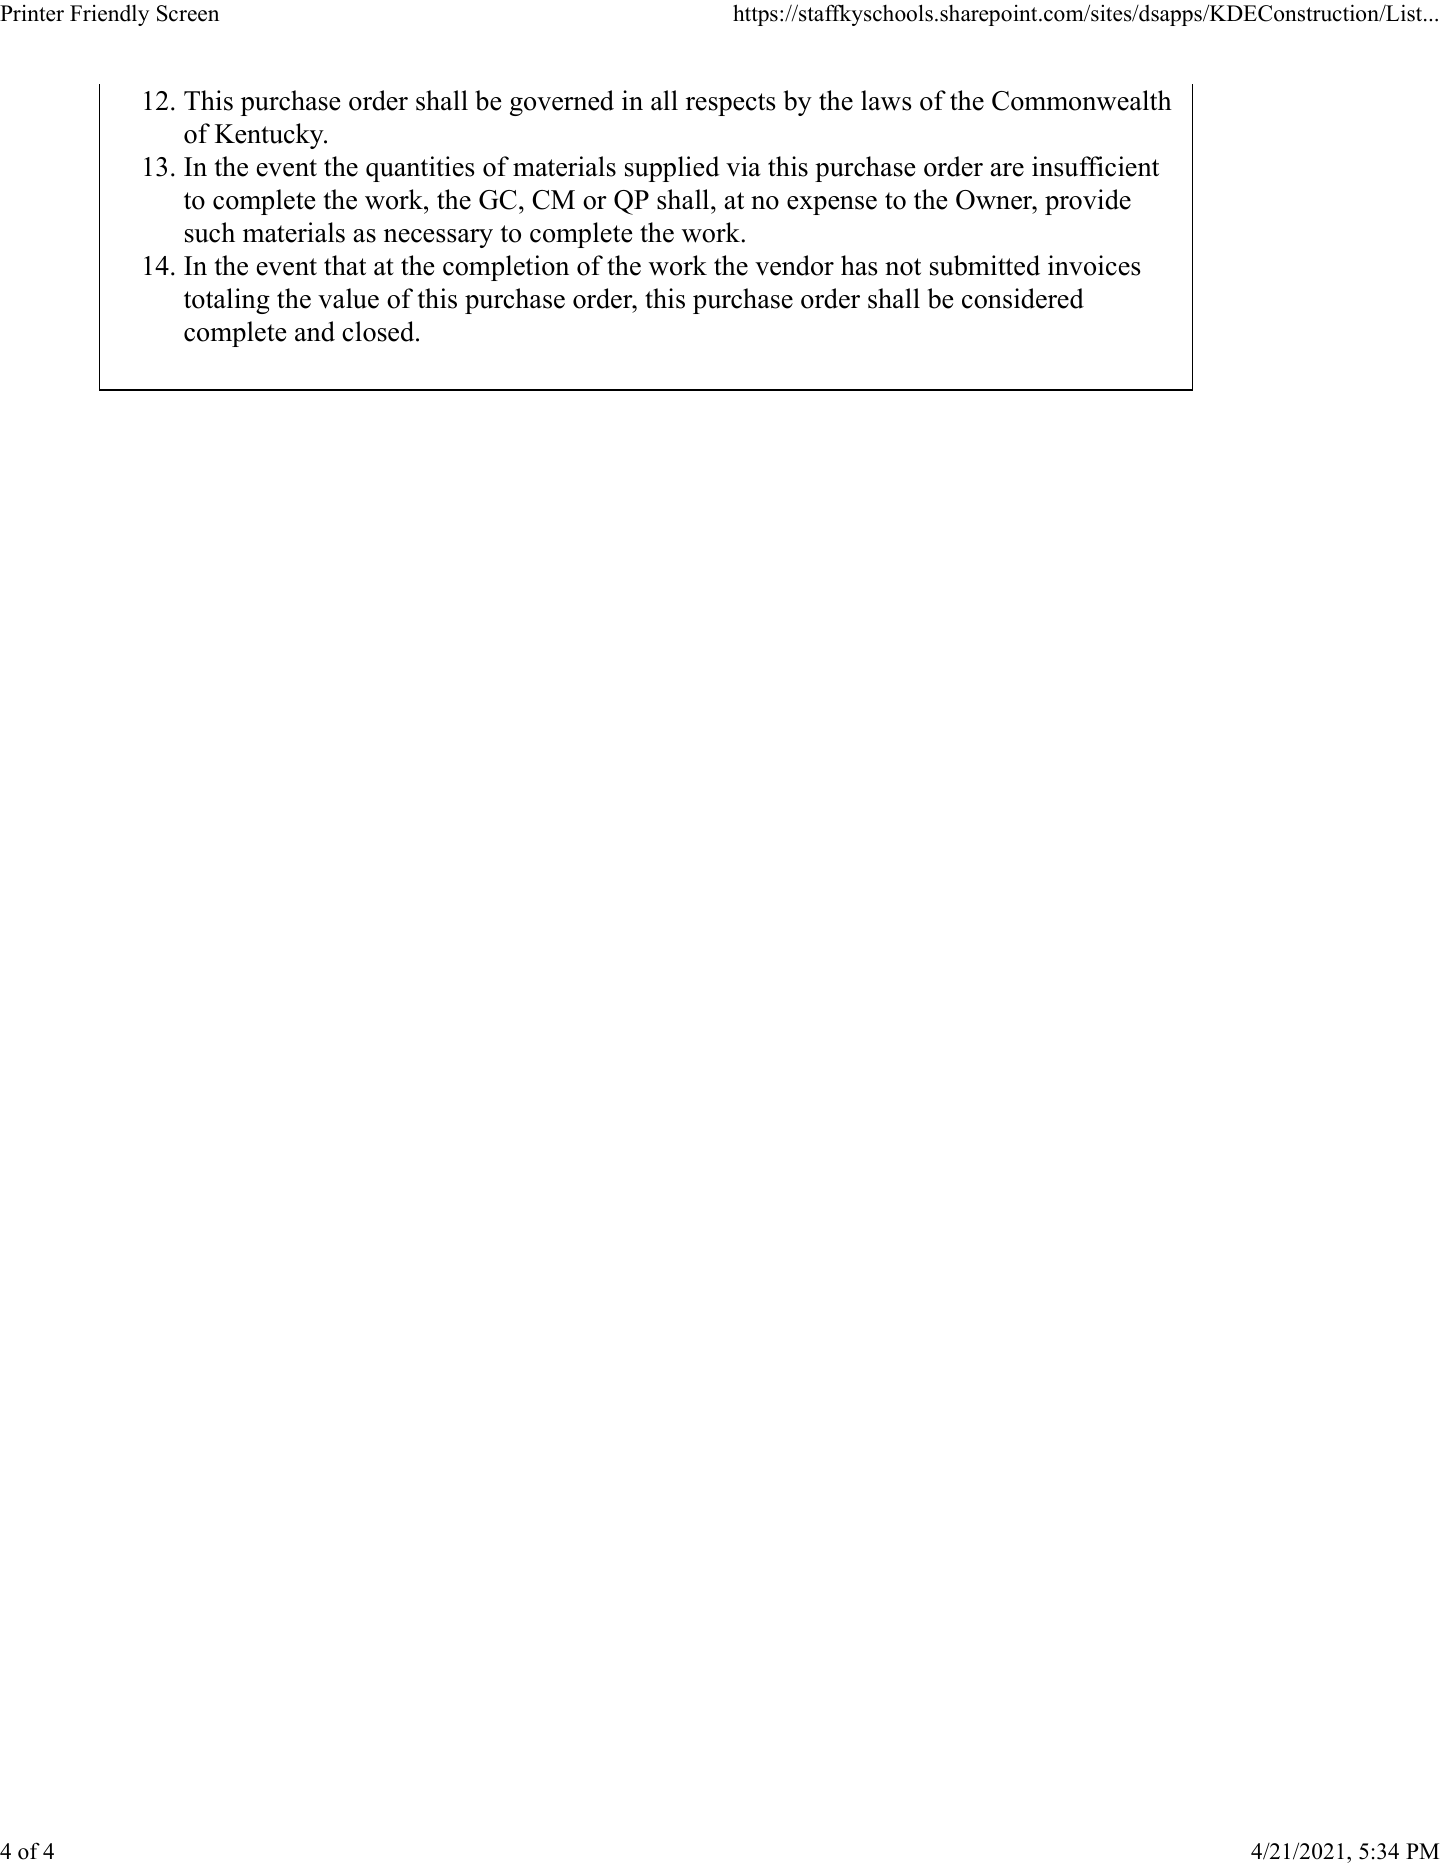 This page has height=1864, width=1440. I want to click on Commonwealth, so click(1082, 100).
